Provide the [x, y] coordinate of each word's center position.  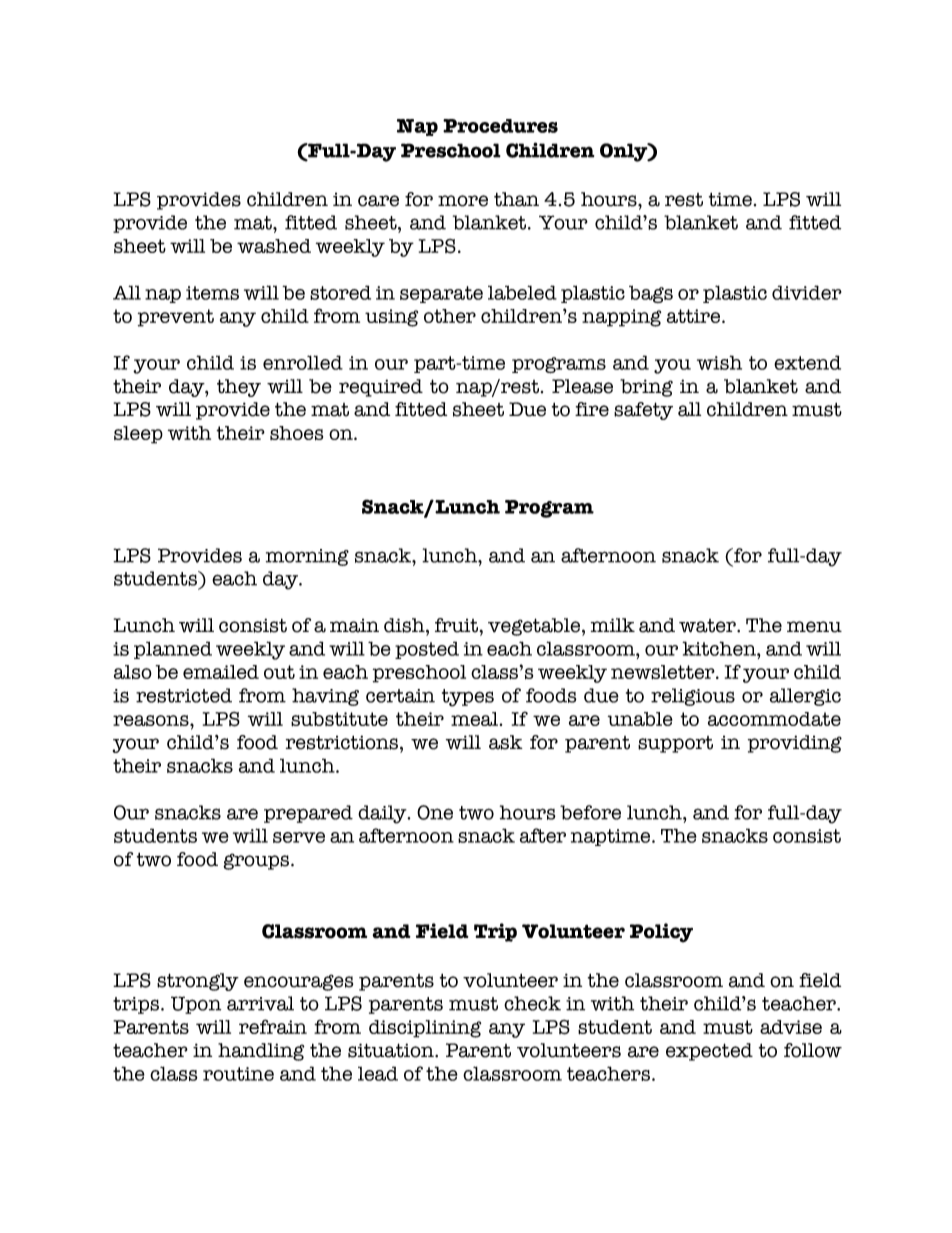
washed [274, 246]
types [468, 698]
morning [307, 557]
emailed [221, 672]
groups [257, 861]
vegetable [535, 627]
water [708, 626]
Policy [661, 933]
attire [695, 316]
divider [807, 292]
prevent [176, 318]
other [450, 316]
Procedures [500, 126]
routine [238, 1074]
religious [693, 697]
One [435, 812]
